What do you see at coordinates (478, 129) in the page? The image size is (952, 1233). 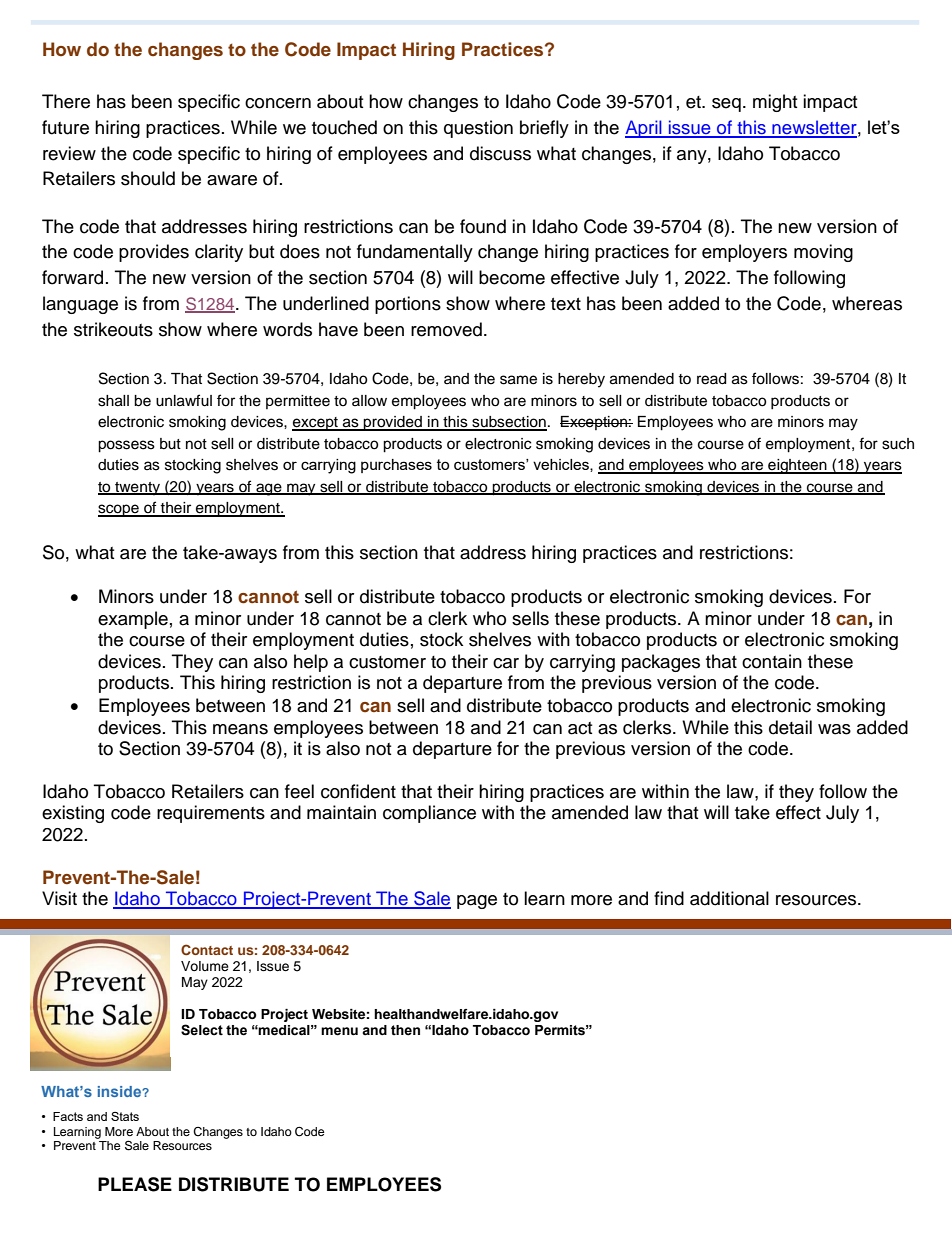 I see `question` at bounding box center [478, 129].
